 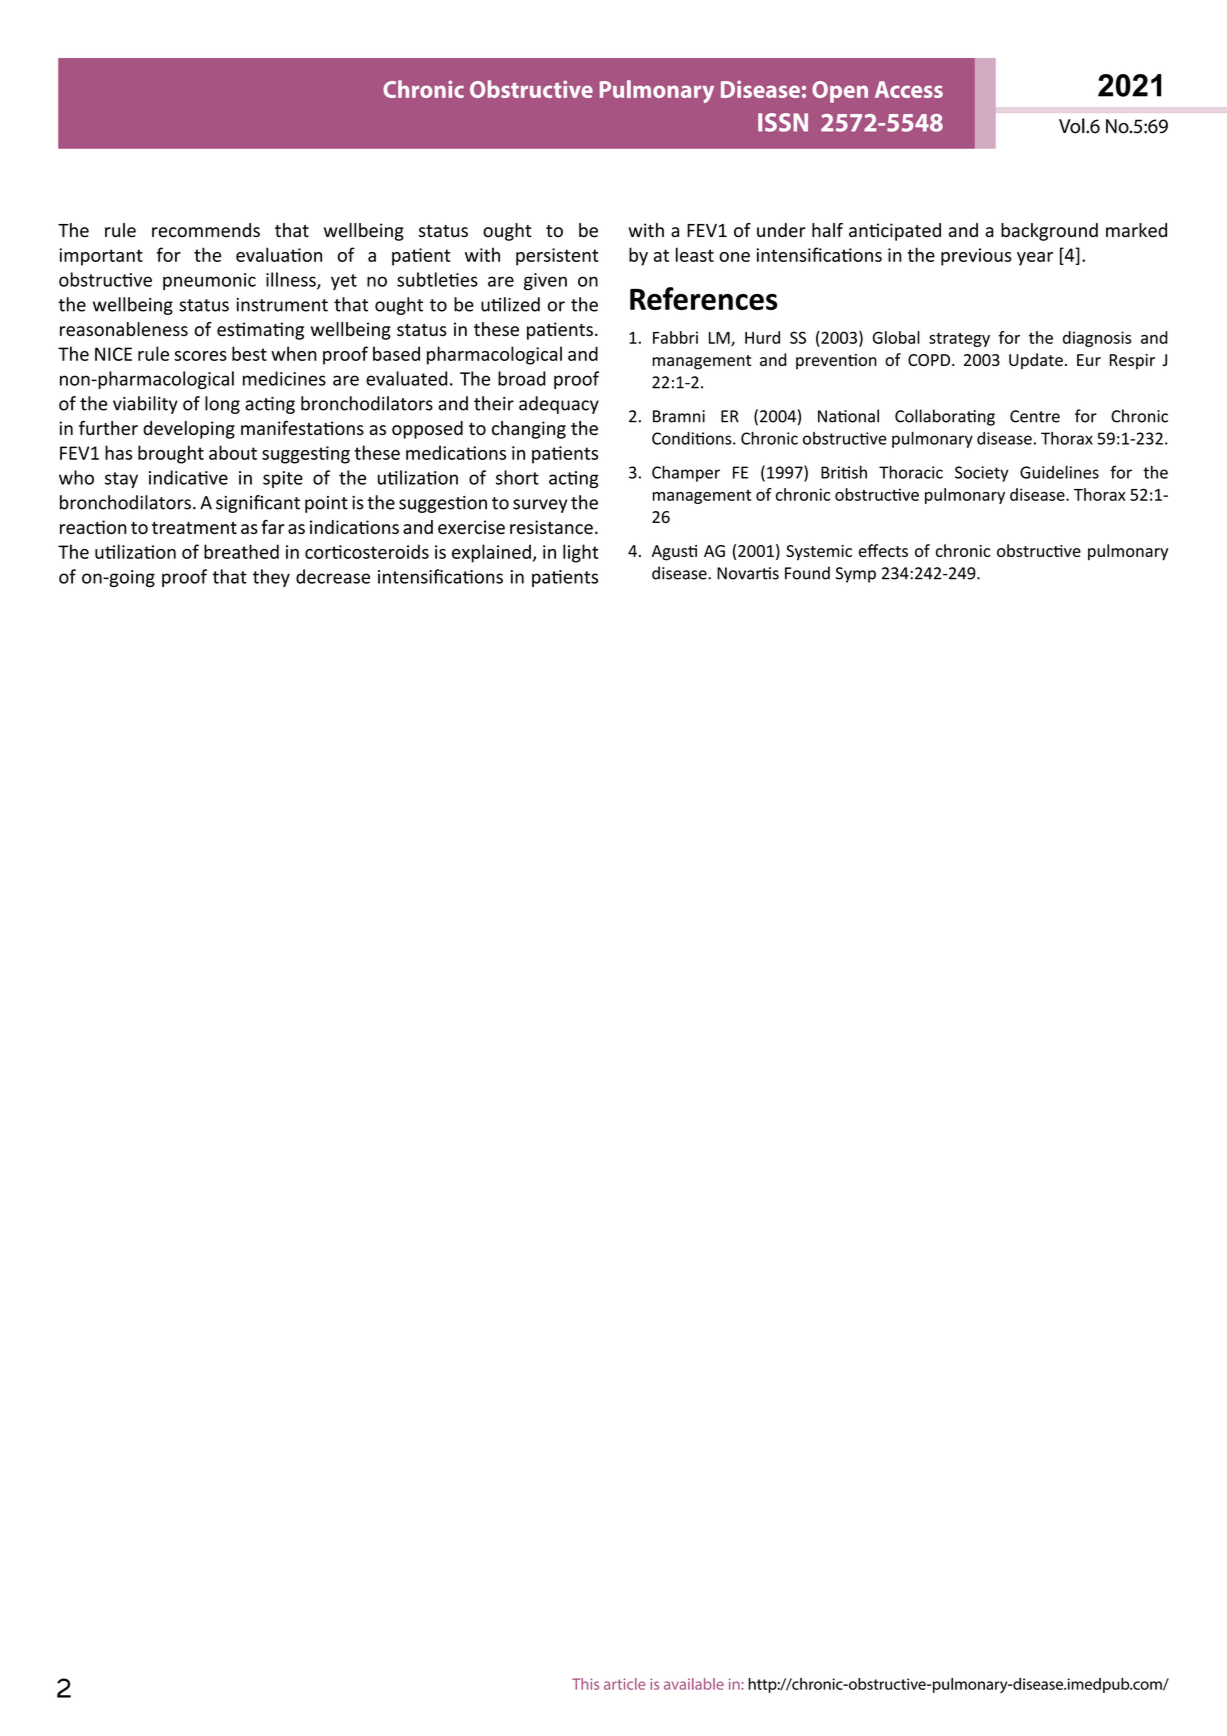 I want to click on available, so click(x=694, y=1684).
